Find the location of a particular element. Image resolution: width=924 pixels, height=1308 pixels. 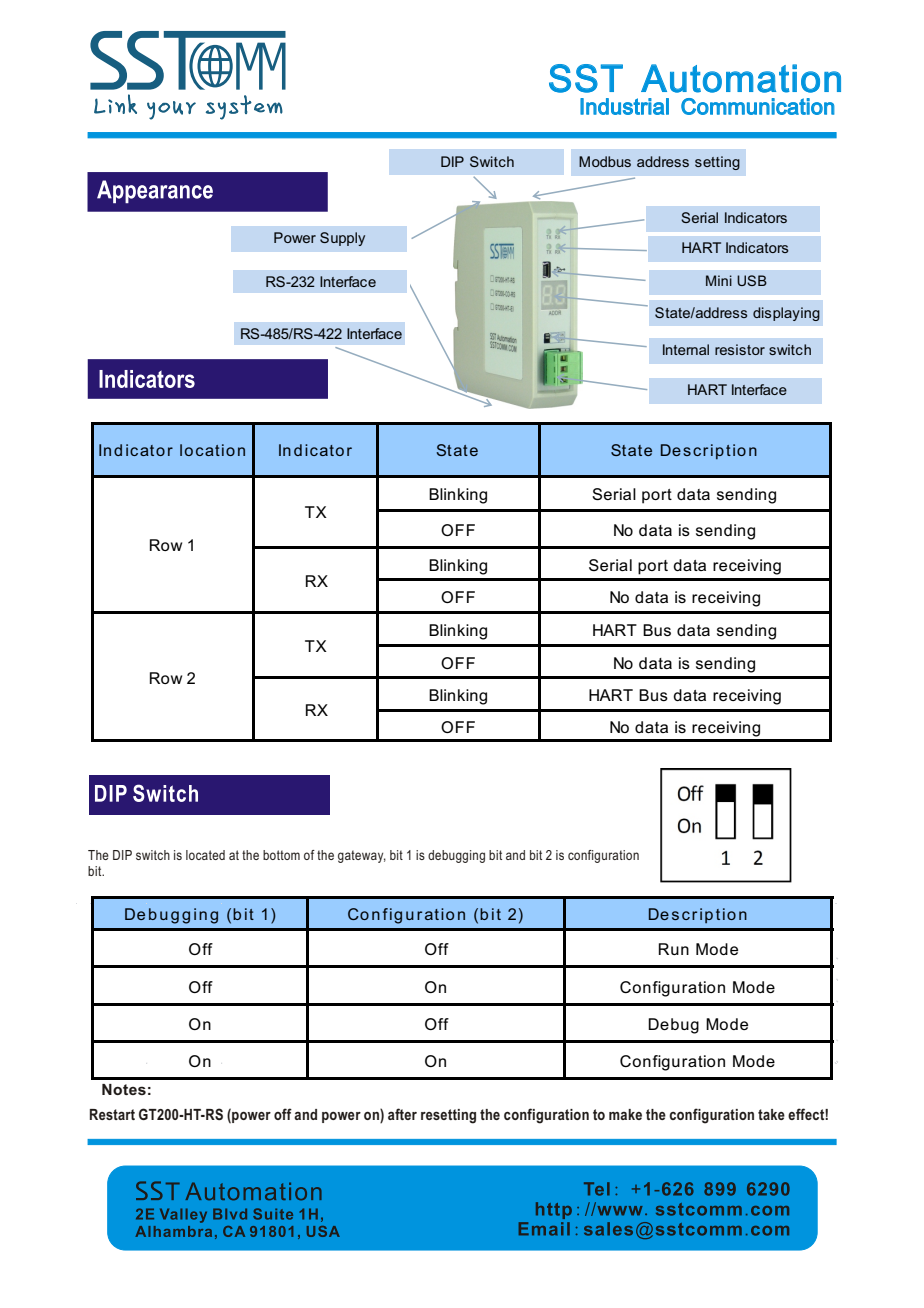

SST is located at coordinates (586, 78).
